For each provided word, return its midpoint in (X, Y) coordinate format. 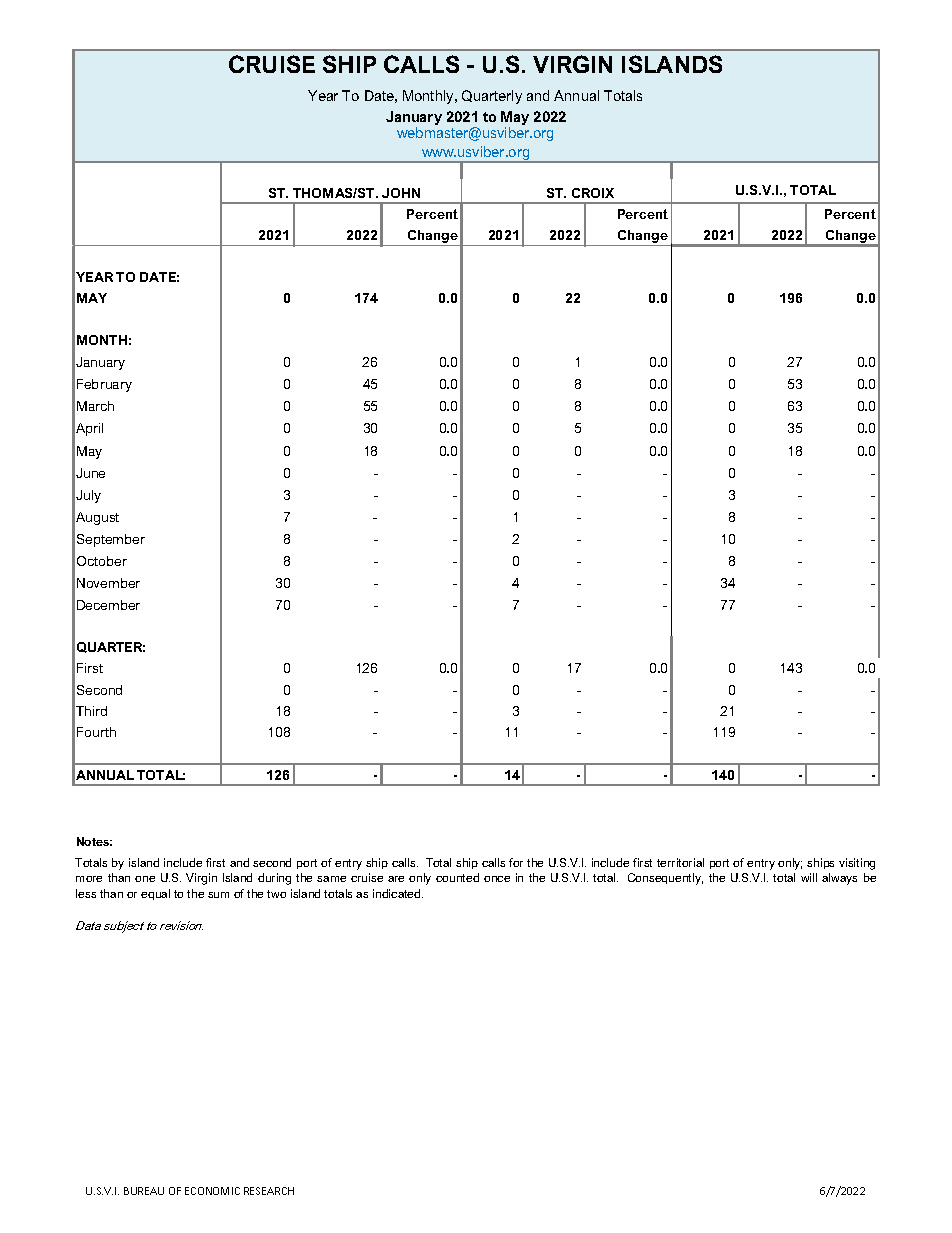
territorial (680, 862)
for (516, 862)
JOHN (401, 193)
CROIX (593, 193)
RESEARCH (269, 1191)
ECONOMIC (212, 1191)
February (104, 385)
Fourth (96, 732)
